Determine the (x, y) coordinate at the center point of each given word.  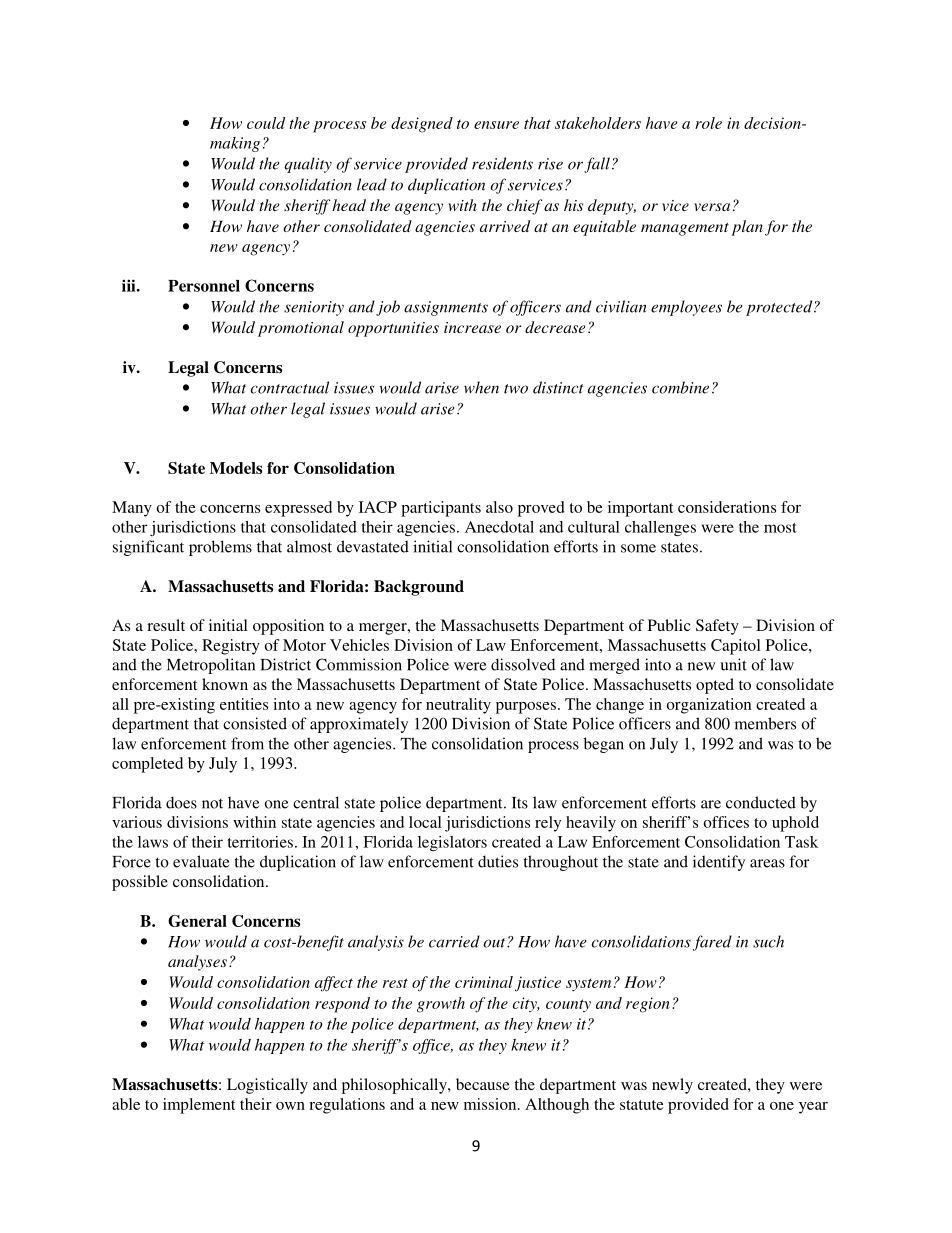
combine (680, 387)
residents (502, 163)
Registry (231, 647)
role (708, 123)
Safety (717, 627)
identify (719, 863)
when (481, 387)
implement (199, 1106)
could (266, 123)
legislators (452, 843)
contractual (290, 387)
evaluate (201, 861)
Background (419, 588)
